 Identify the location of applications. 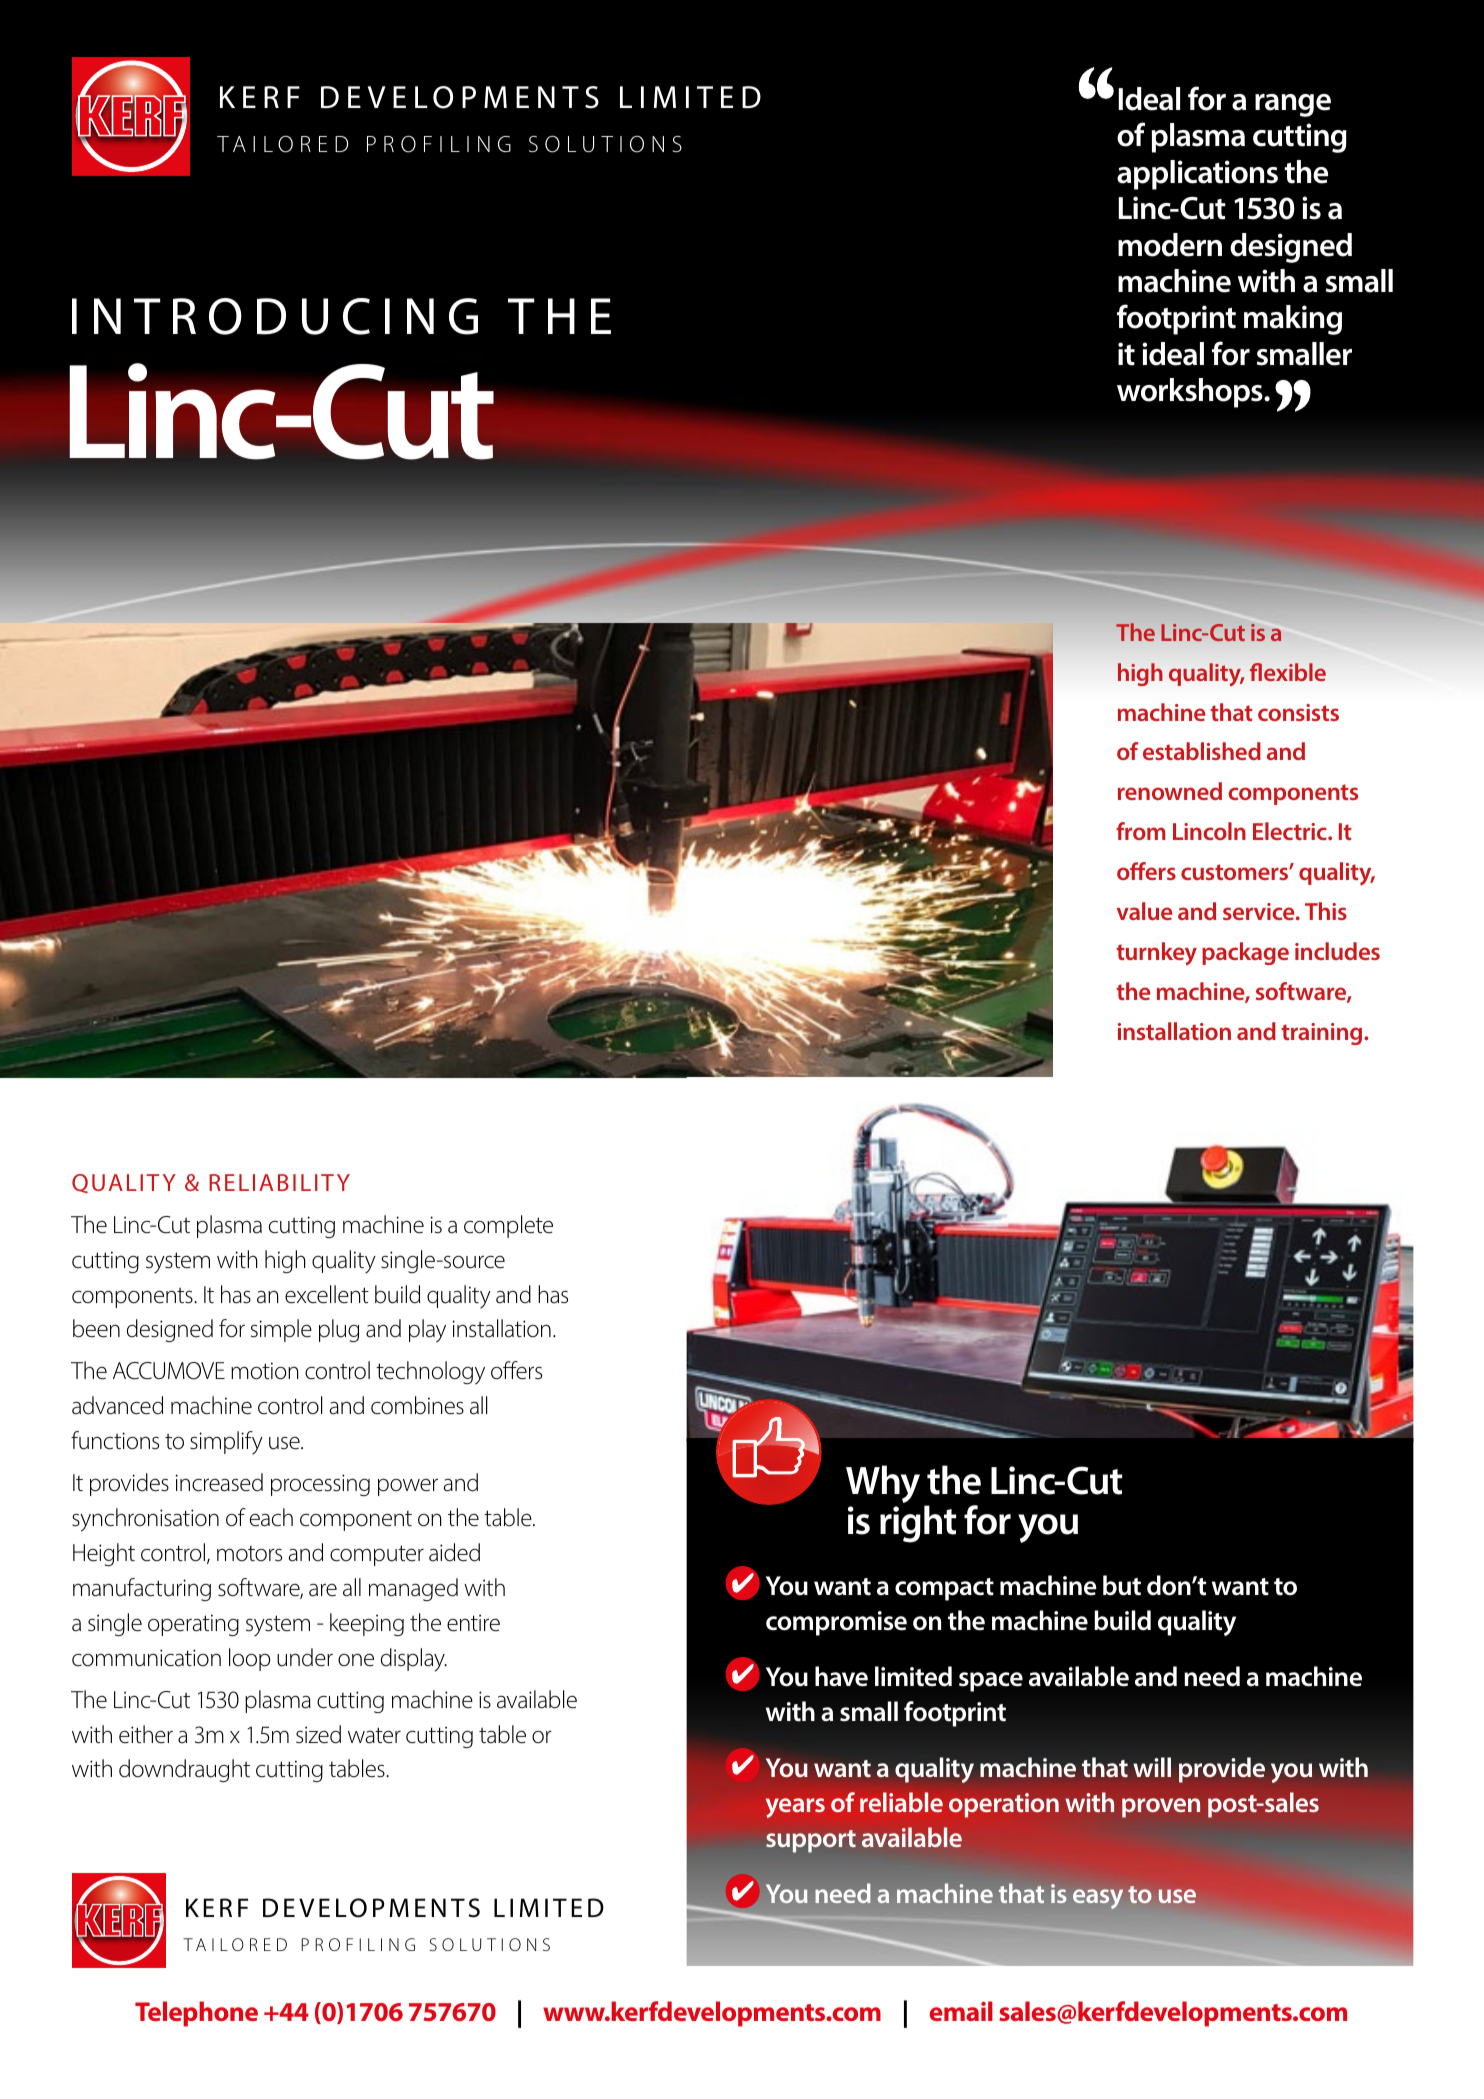
(1197, 175).
